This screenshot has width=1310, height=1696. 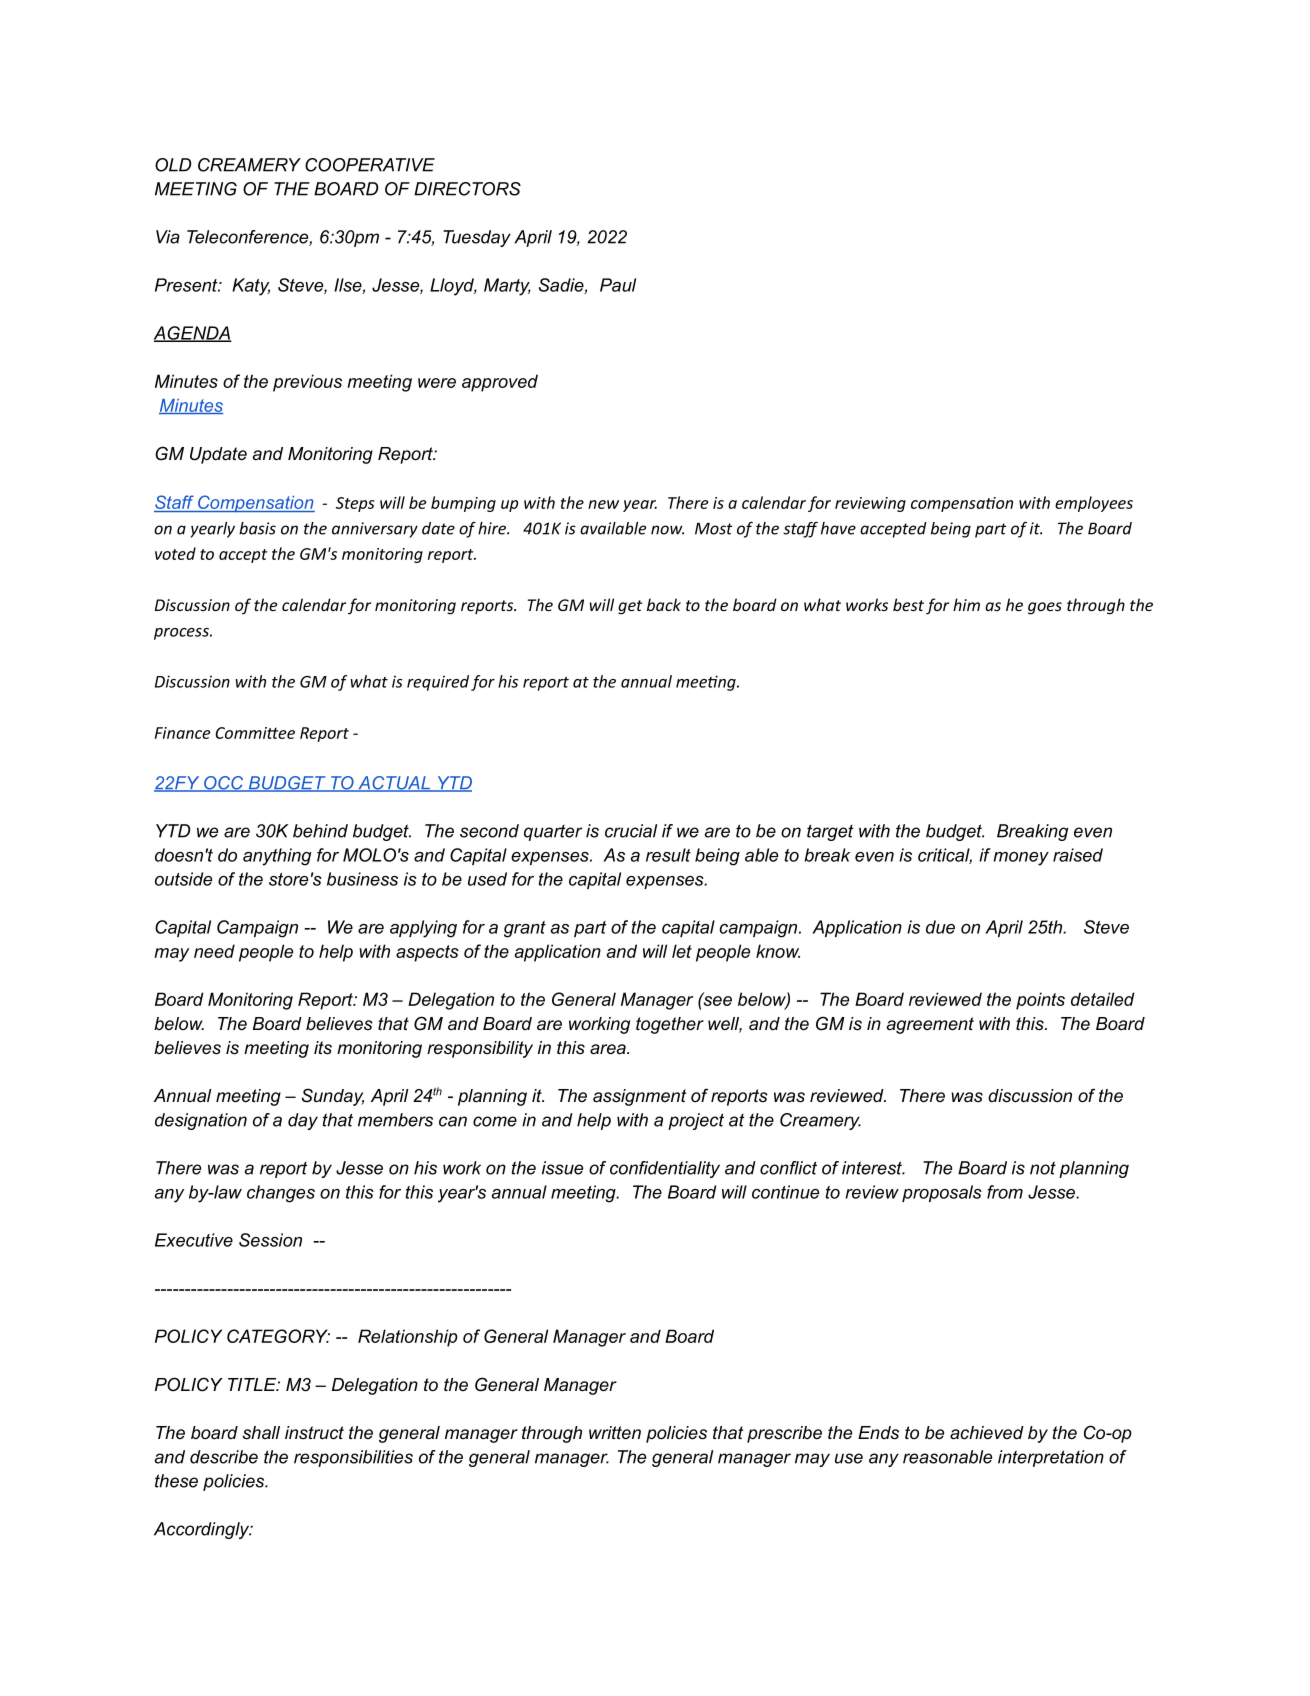 I want to click on employees, so click(x=1094, y=504).
